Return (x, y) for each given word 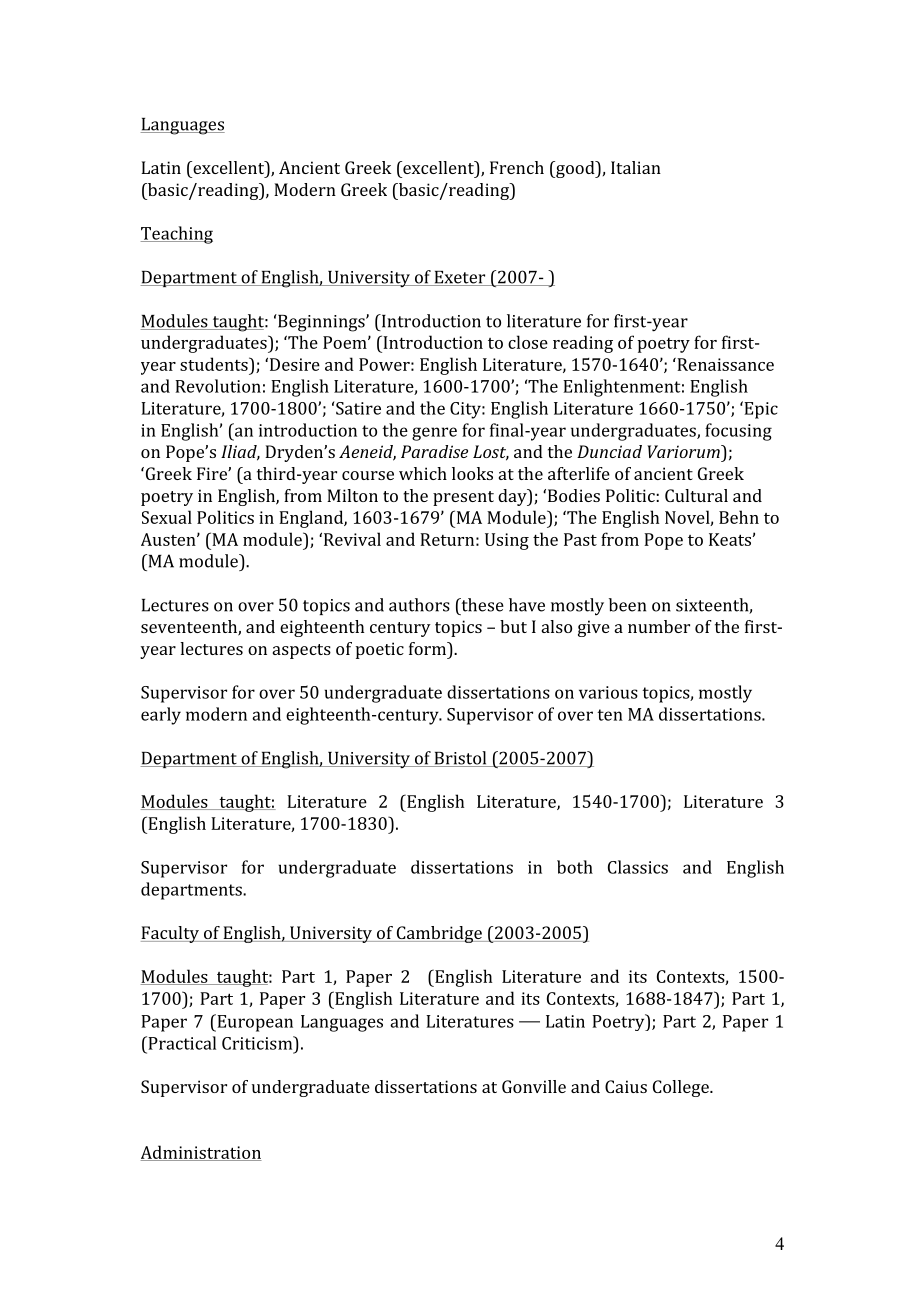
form (429, 648)
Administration (201, 1153)
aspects (302, 651)
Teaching (177, 235)
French (517, 167)
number (659, 626)
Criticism (258, 1043)
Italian (636, 167)
